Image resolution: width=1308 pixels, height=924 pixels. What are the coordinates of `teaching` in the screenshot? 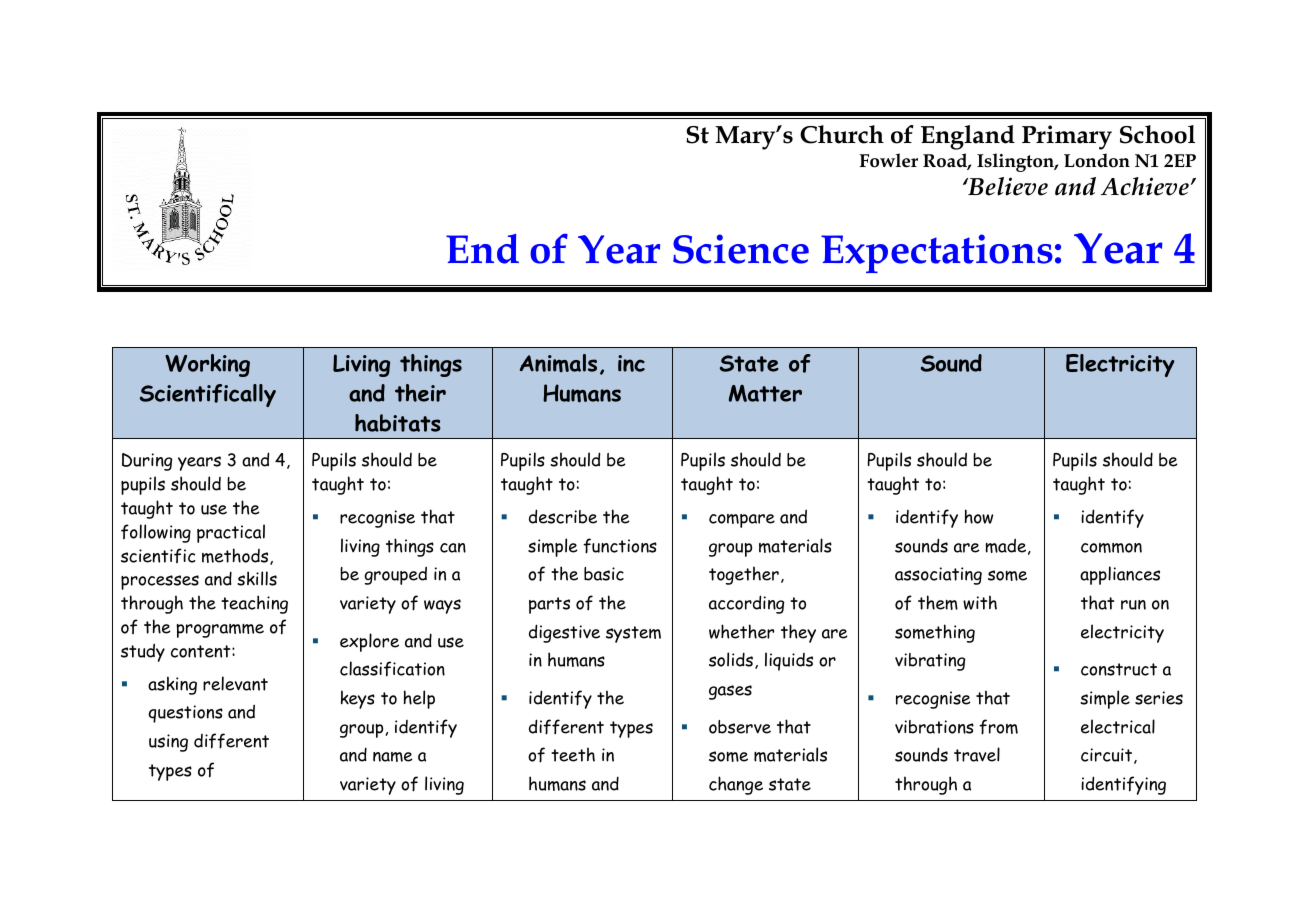 It's located at (254, 604).
